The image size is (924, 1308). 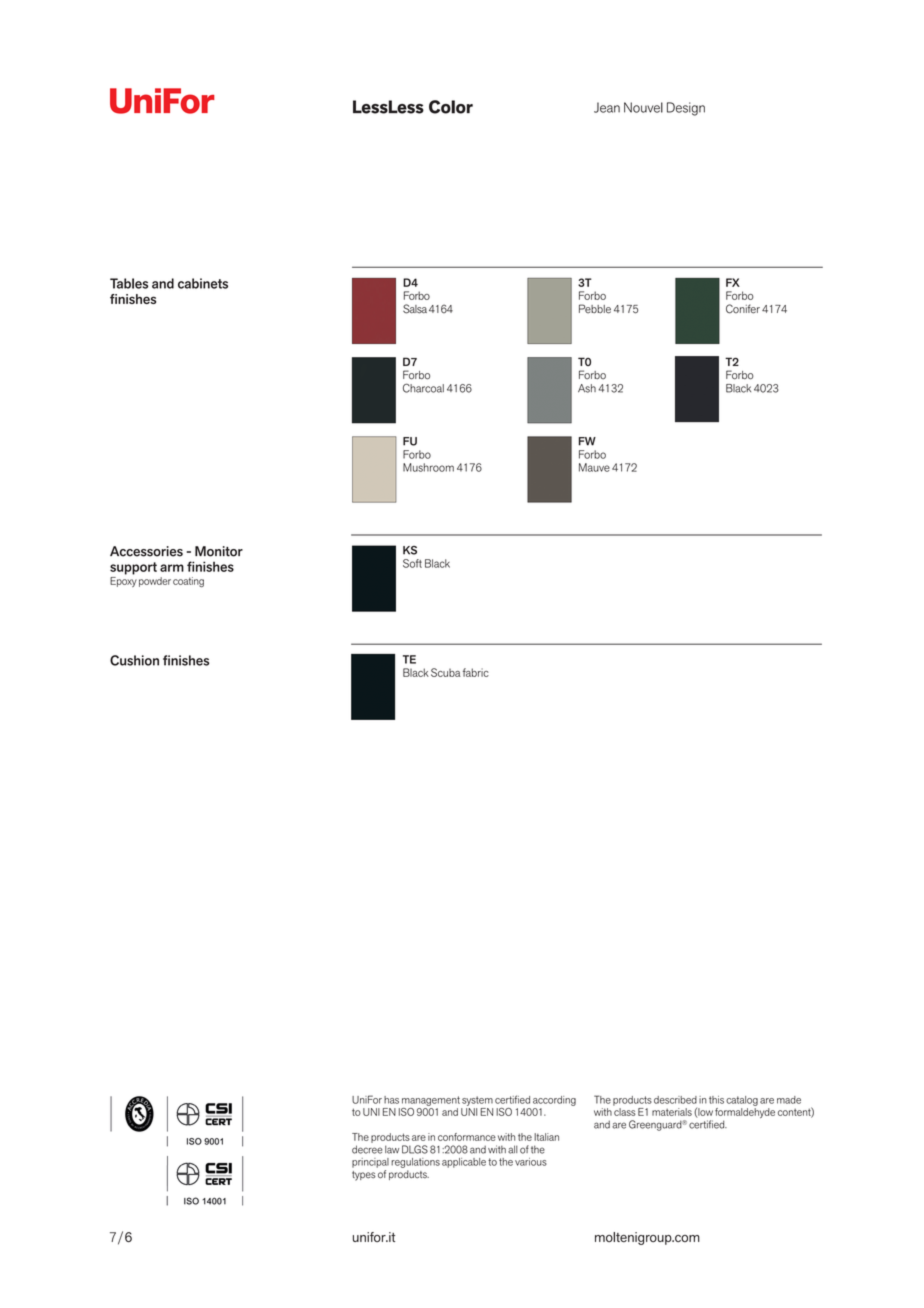 What do you see at coordinates (477, 1101) in the screenshot?
I see `system` at bounding box center [477, 1101].
